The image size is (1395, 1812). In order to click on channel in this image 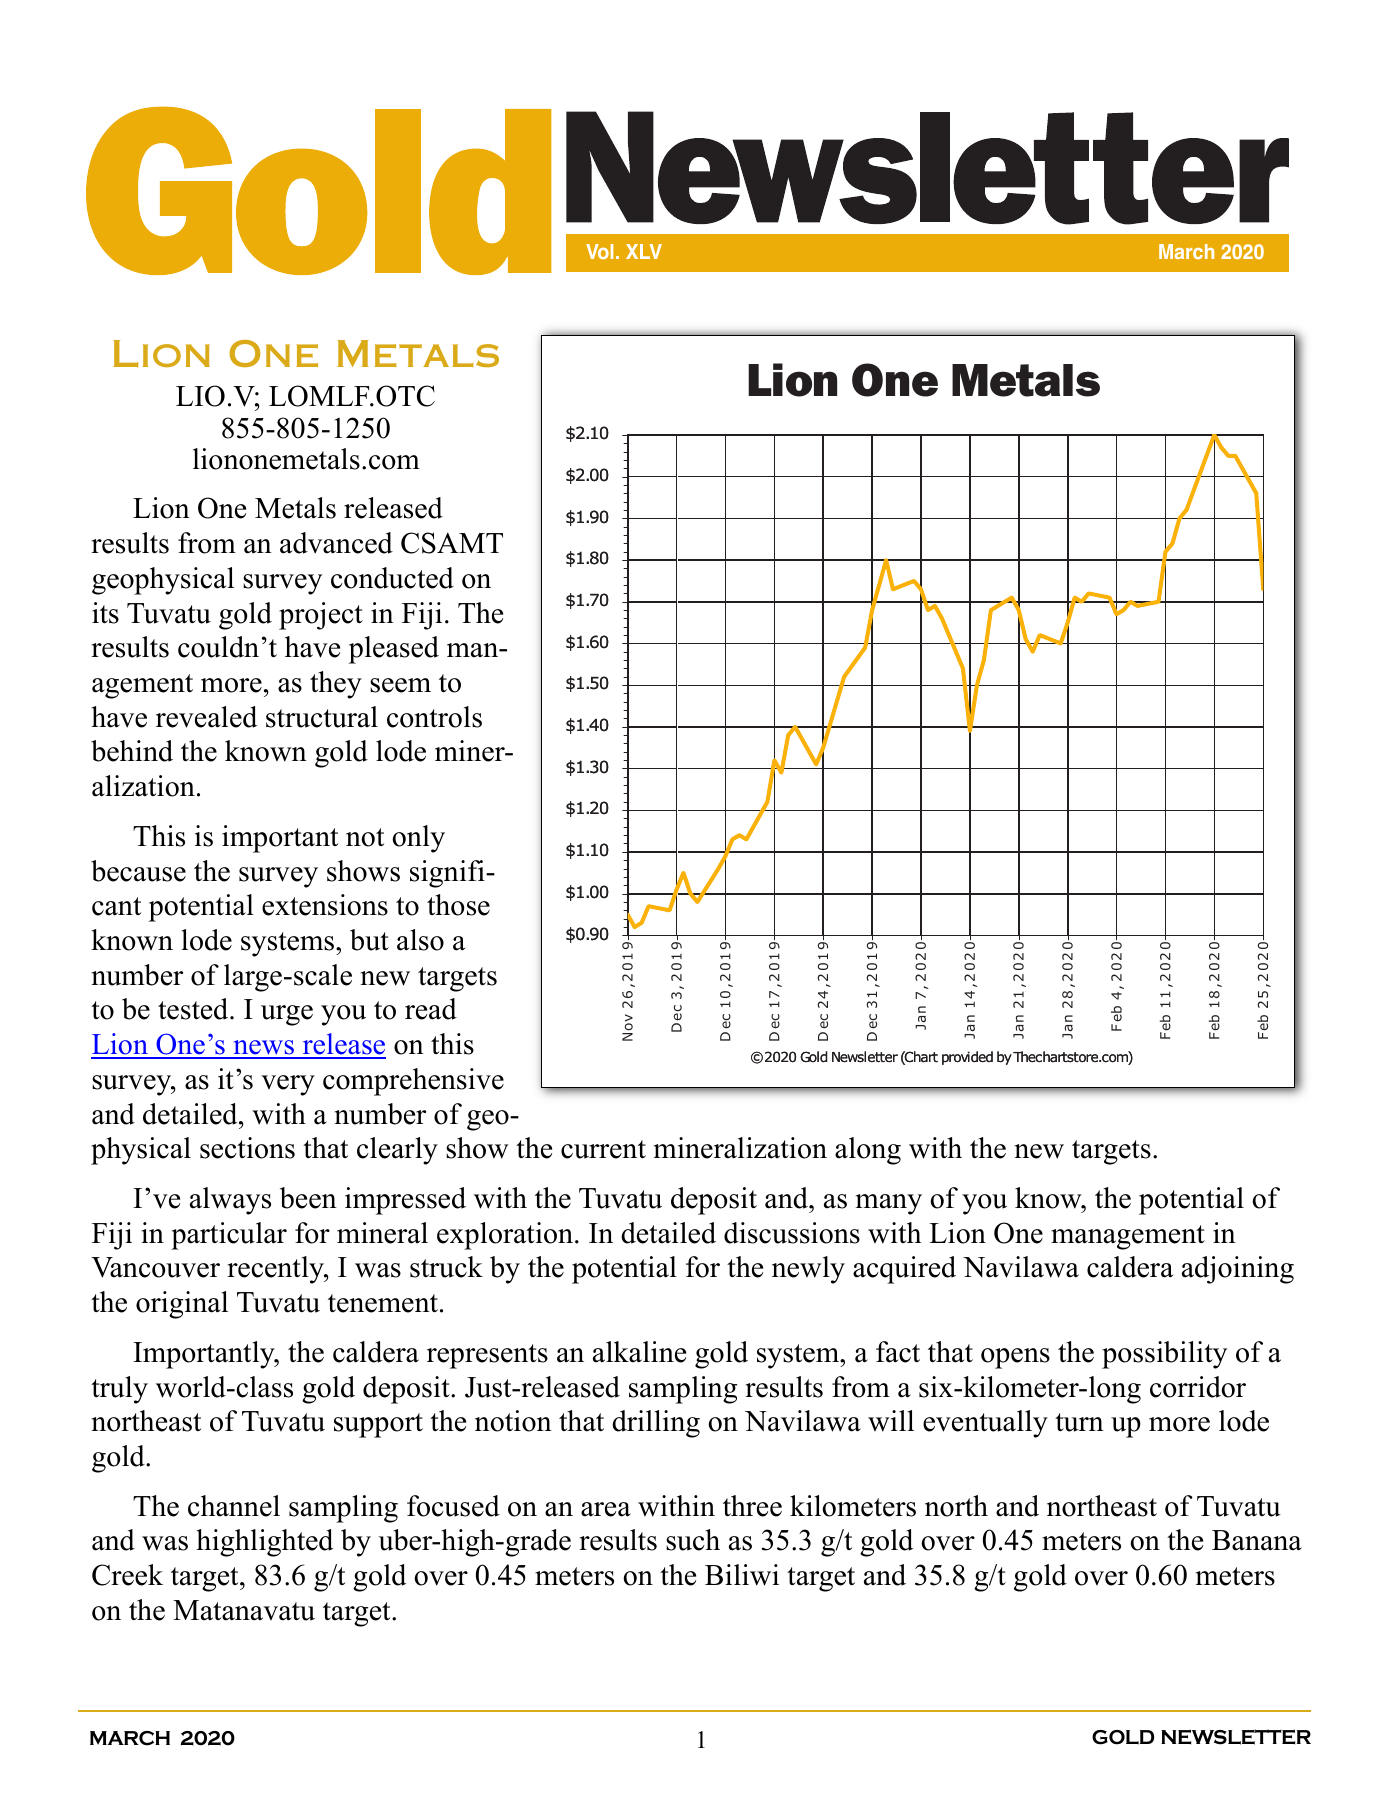, I will do `click(234, 1506)`.
